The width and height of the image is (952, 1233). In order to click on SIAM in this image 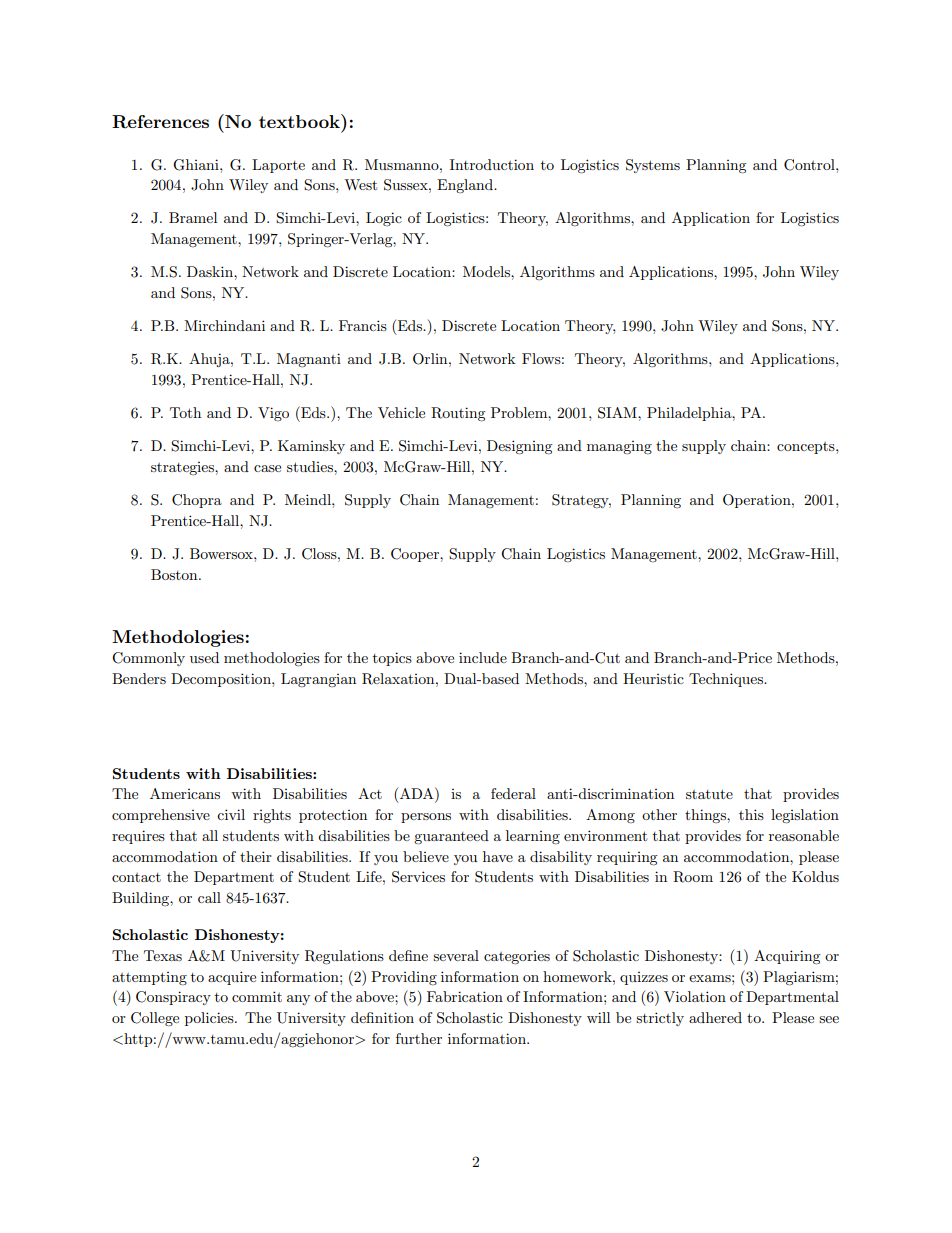, I will do `click(618, 413)`.
